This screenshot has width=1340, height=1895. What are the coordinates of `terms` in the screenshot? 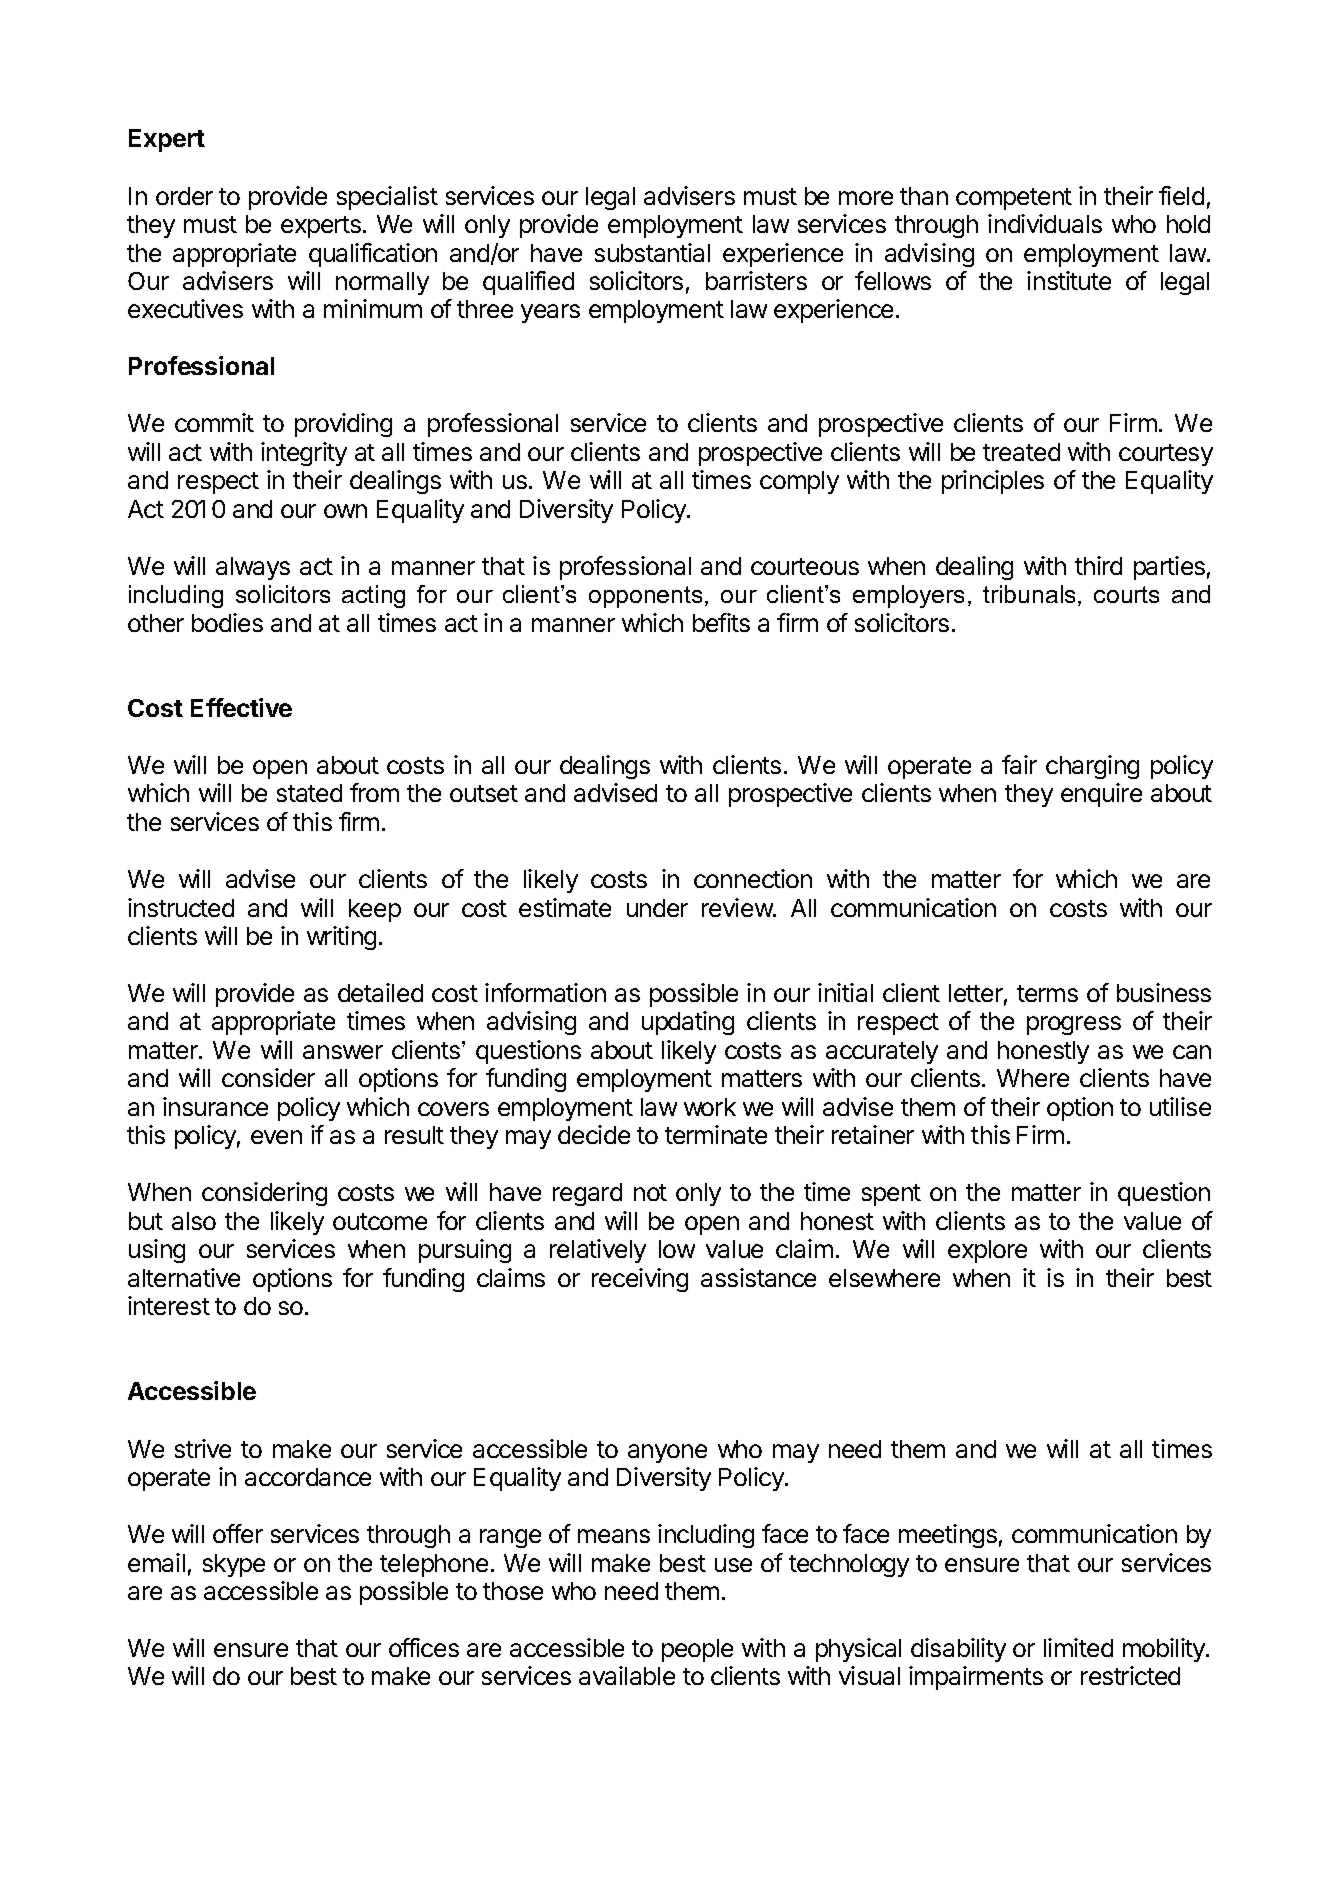 It's located at (1047, 993).
